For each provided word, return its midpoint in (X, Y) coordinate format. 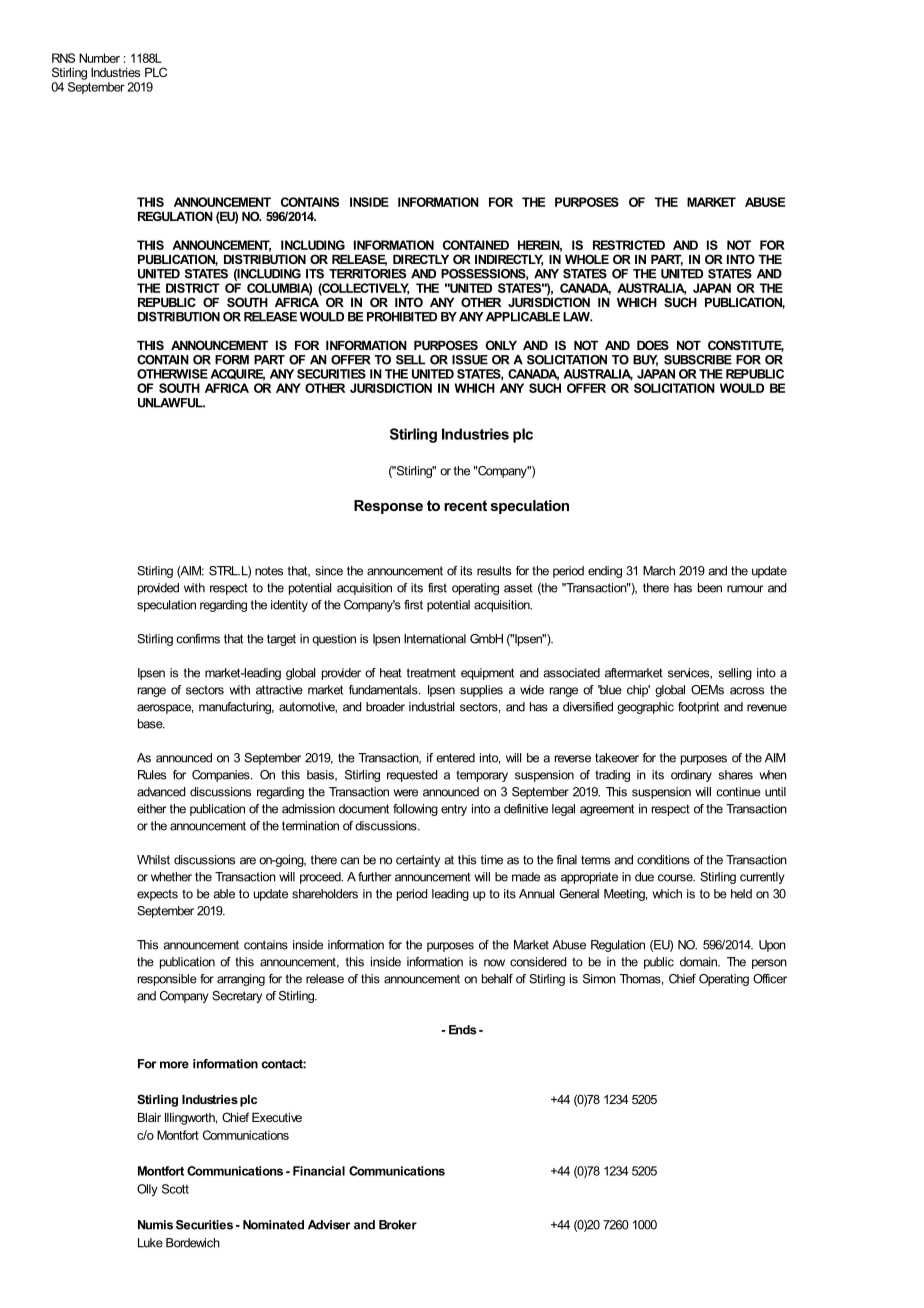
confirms (198, 639)
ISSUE (470, 360)
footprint (698, 708)
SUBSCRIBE (698, 360)
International (435, 639)
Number (99, 58)
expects (157, 895)
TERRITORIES (367, 274)
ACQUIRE (237, 375)
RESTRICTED (629, 245)
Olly (147, 1190)
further (374, 877)
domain (700, 962)
